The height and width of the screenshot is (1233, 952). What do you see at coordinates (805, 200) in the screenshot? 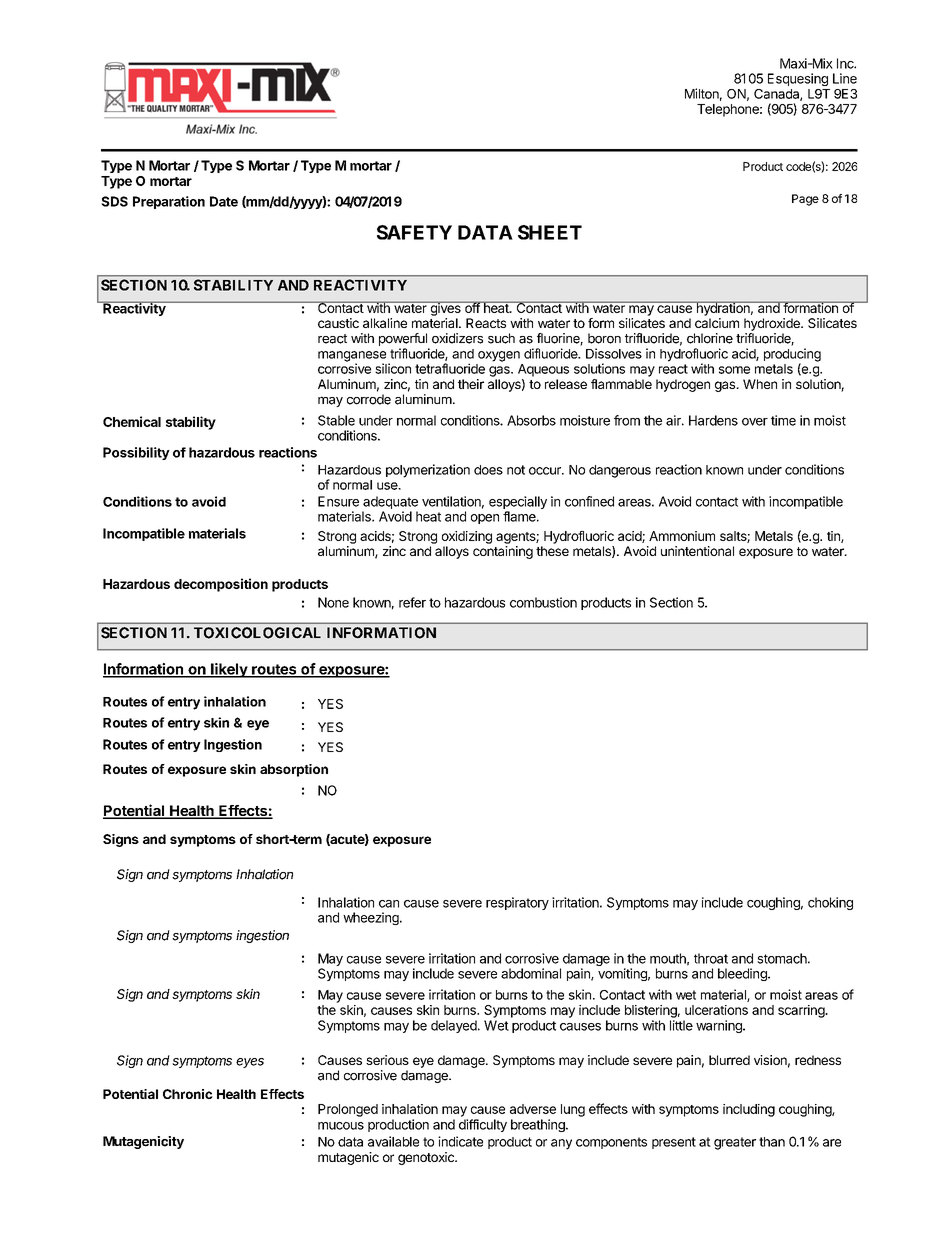
I see `Page` at bounding box center [805, 200].
